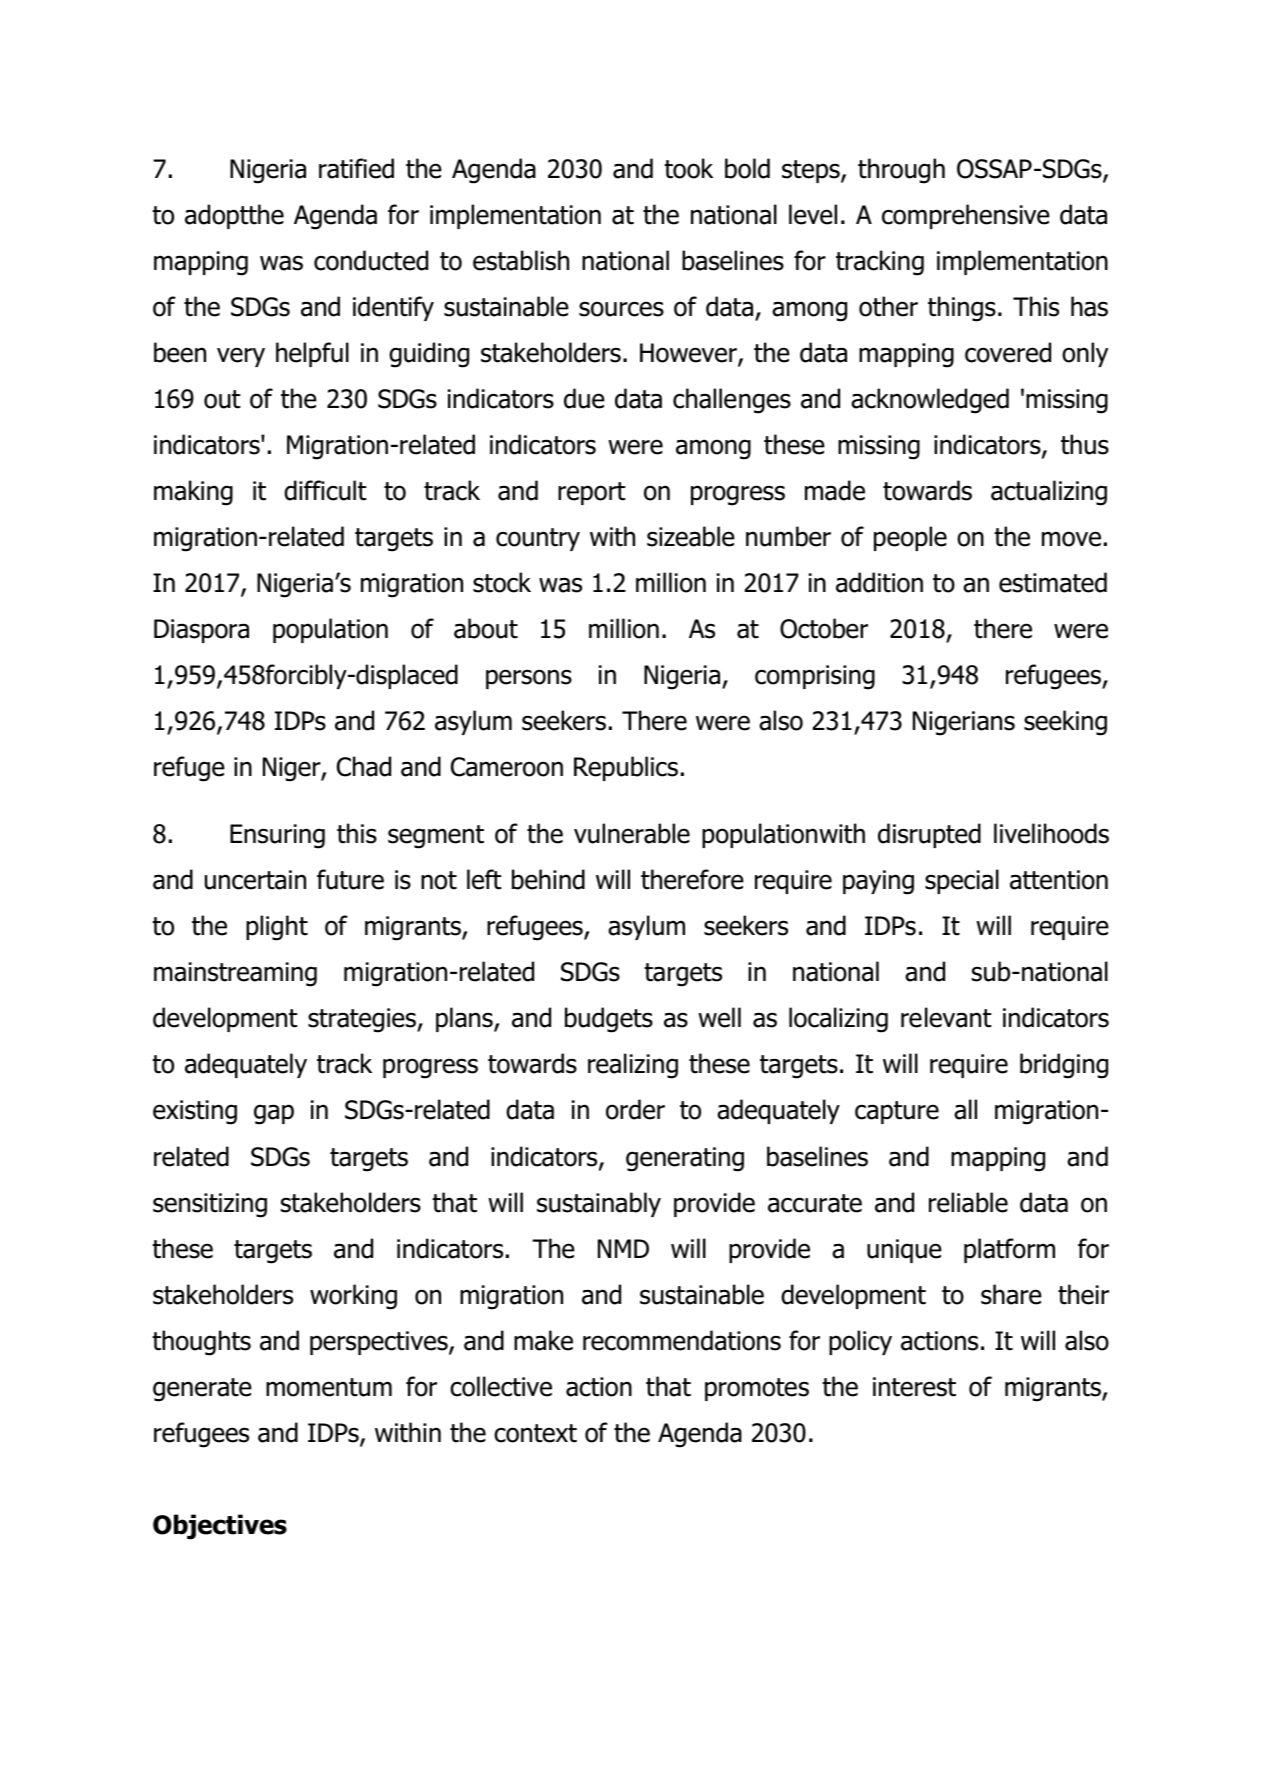 The height and width of the screenshot is (1784, 1262). What do you see at coordinates (220, 1527) in the screenshot?
I see `Objectives` at bounding box center [220, 1527].
